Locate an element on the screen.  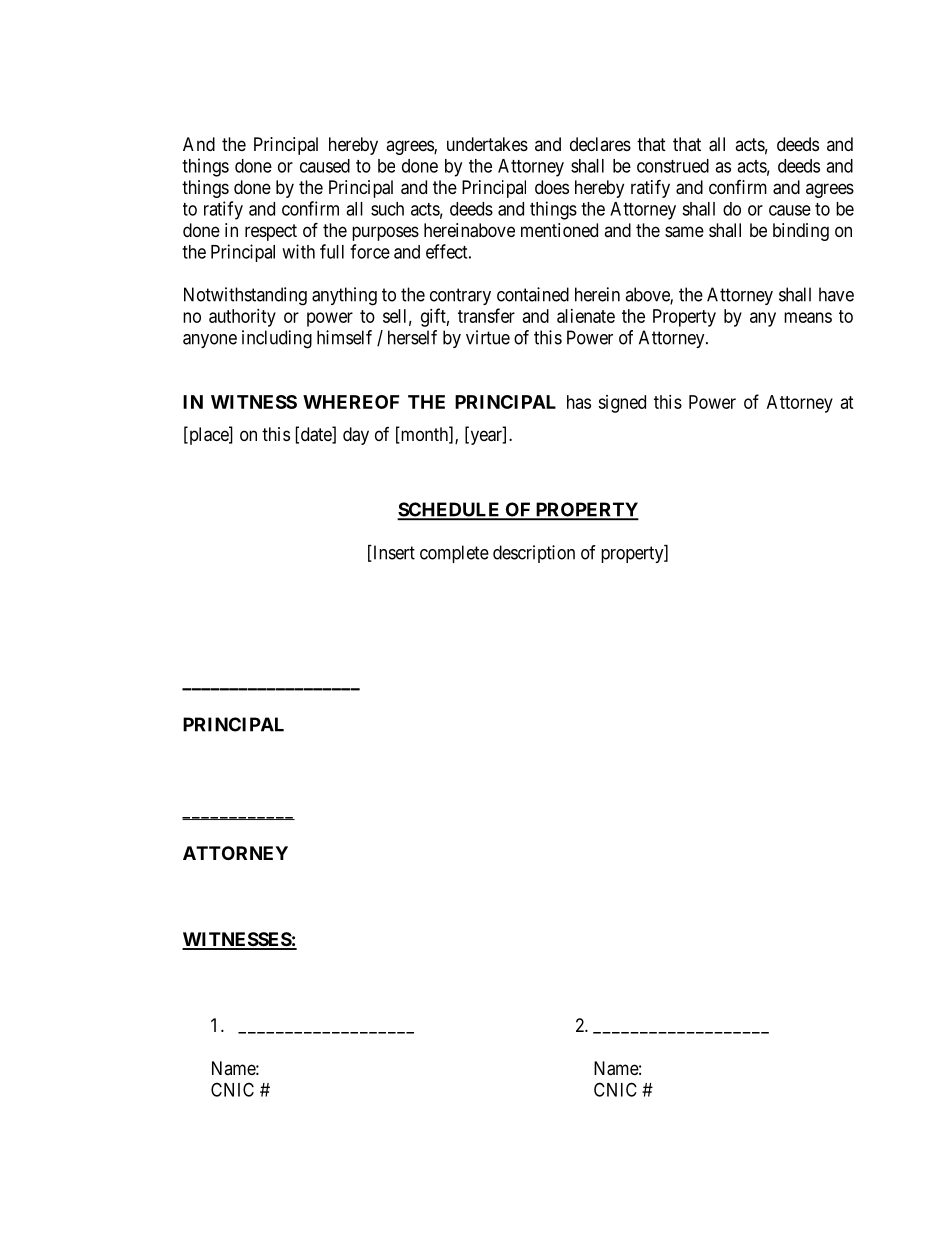
full is located at coordinates (332, 251).
